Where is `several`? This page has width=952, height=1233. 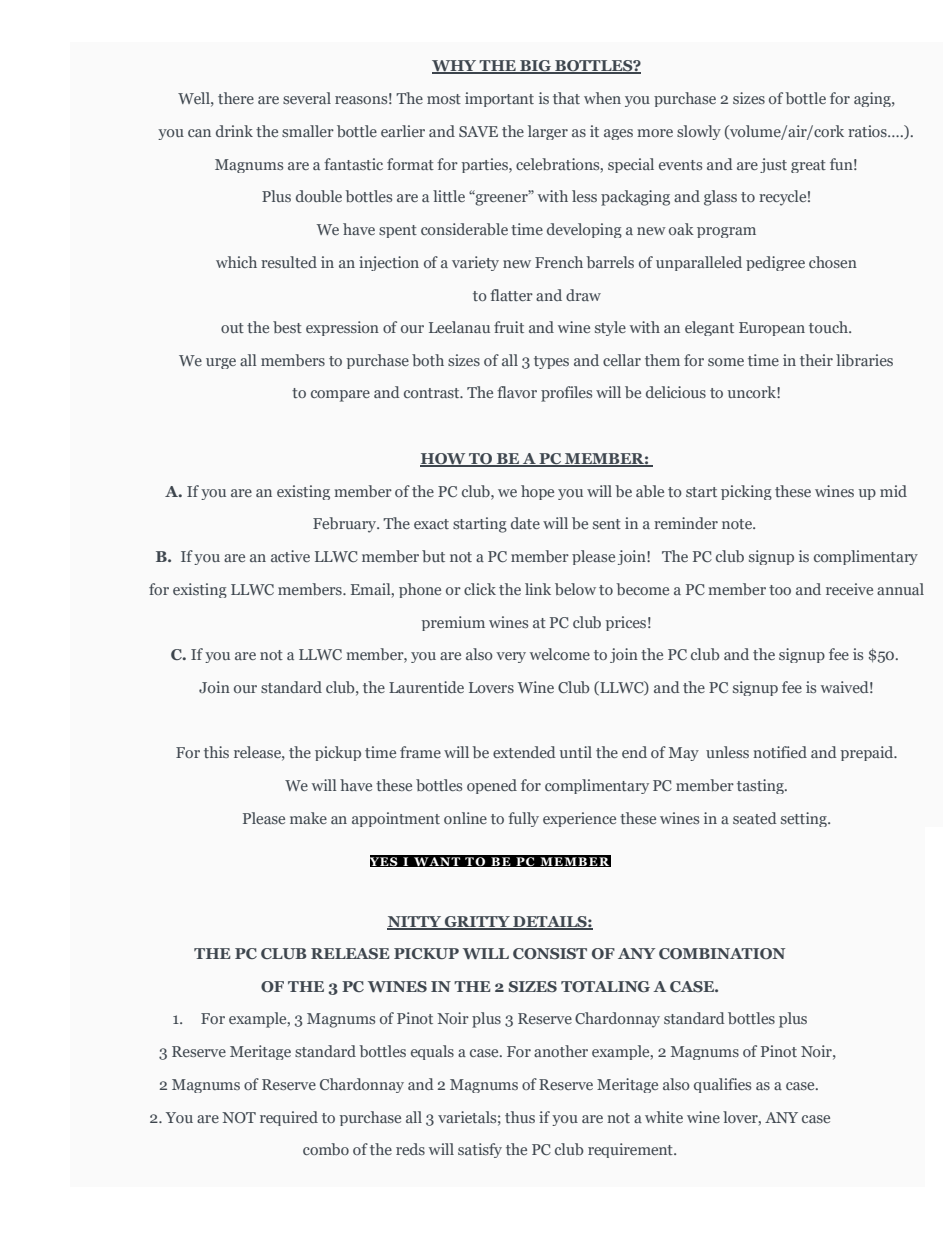 several is located at coordinates (307, 98).
